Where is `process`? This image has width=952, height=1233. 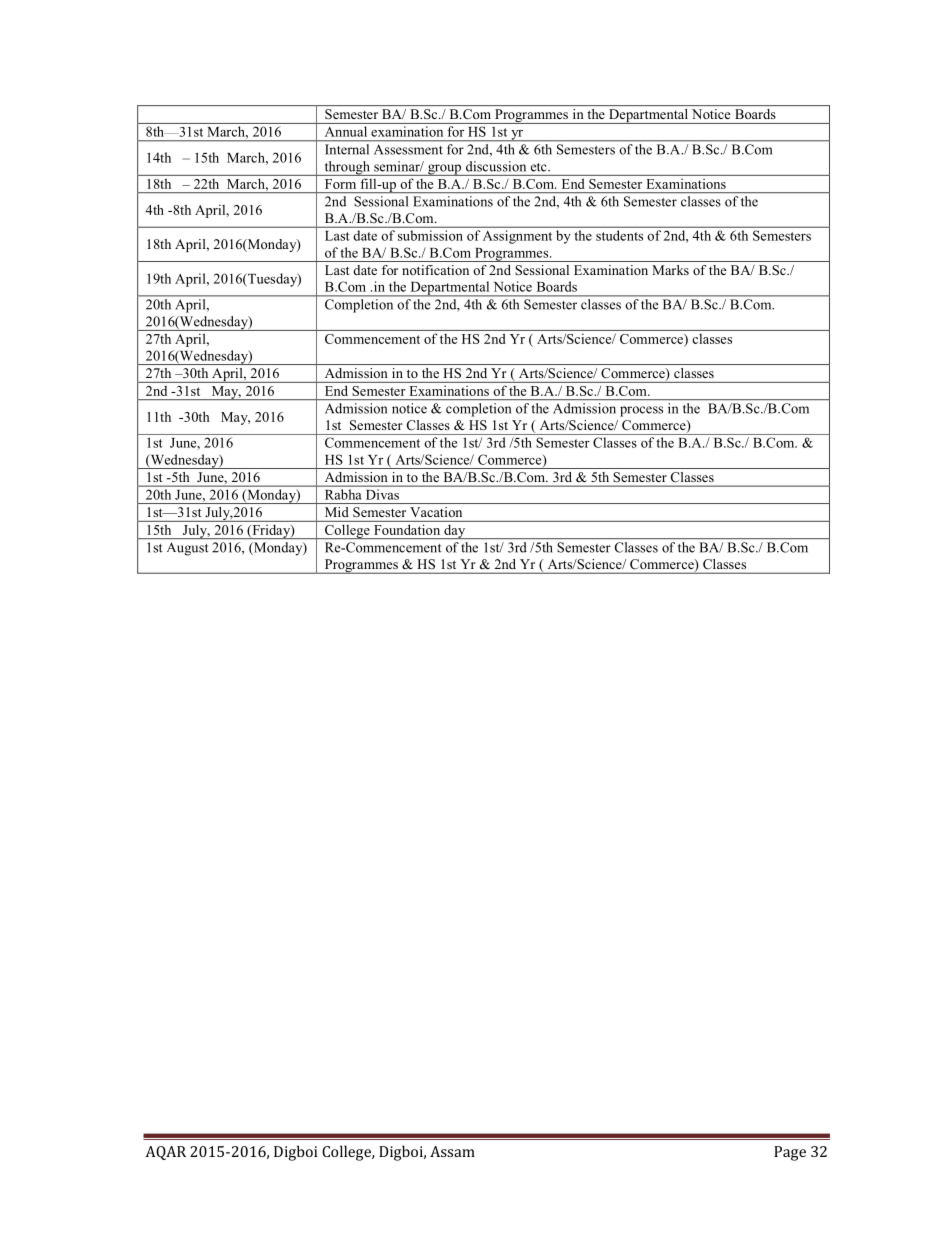 process is located at coordinates (641, 411).
